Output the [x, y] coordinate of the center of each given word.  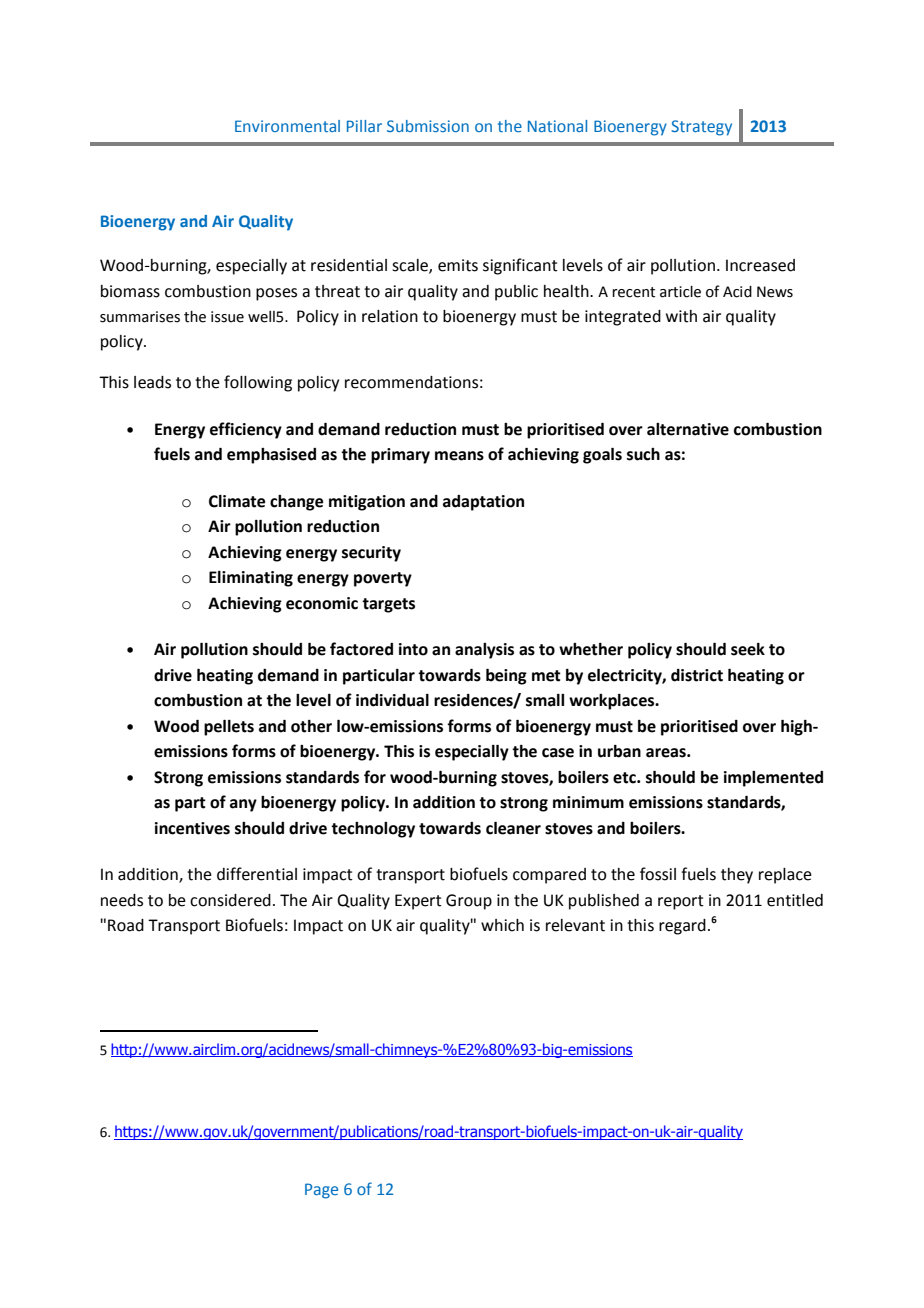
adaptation [483, 503]
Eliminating [251, 579]
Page [321, 1191]
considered [230, 900]
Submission [428, 126]
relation [390, 316]
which [502, 925]
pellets [229, 728]
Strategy [701, 128]
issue [227, 317]
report [681, 902]
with [681, 316]
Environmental [287, 126]
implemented [773, 779]
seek [748, 649]
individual [392, 700]
